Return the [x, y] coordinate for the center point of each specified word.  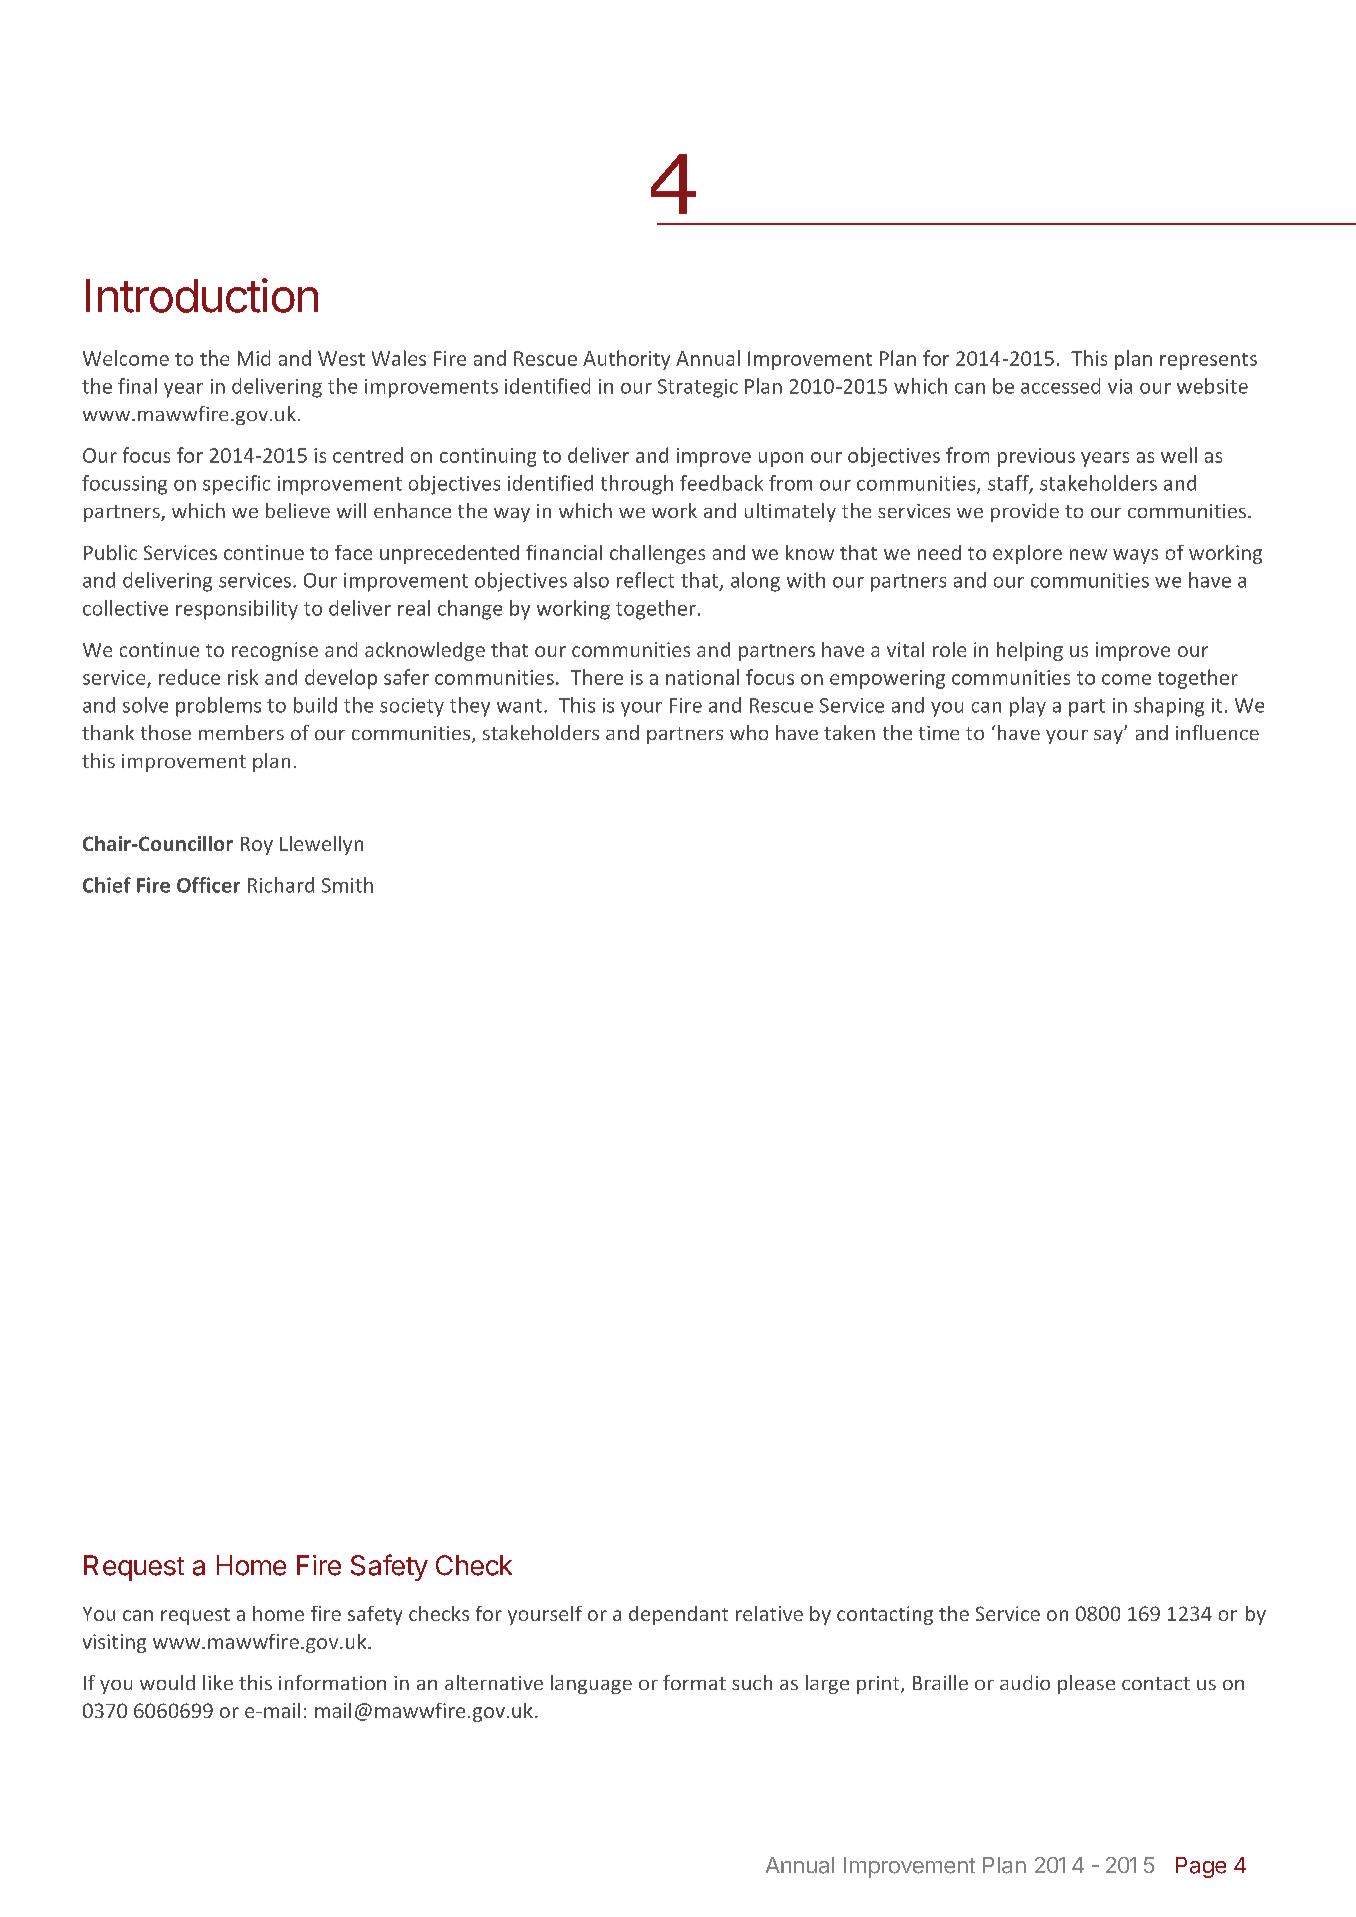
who [749, 732]
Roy [257, 846]
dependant [678, 1615]
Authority [626, 360]
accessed [1060, 386]
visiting [114, 1643]
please [1086, 1684]
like [218, 1682]
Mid [254, 358]
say [1109, 736]
